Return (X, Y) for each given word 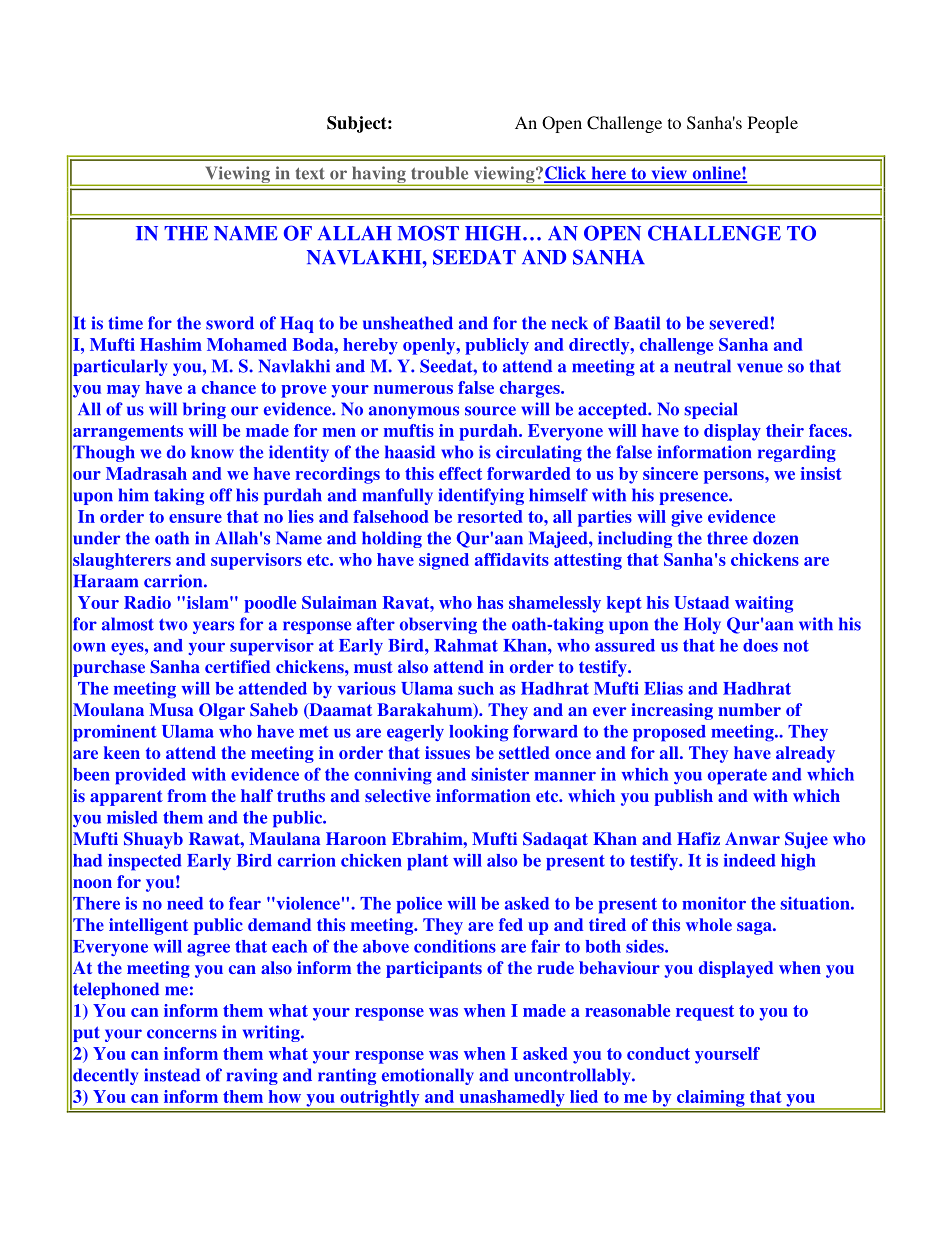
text (310, 173)
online (716, 174)
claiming (710, 1099)
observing (438, 625)
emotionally (428, 1076)
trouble (439, 173)
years (213, 627)
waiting (764, 604)
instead (172, 1075)
